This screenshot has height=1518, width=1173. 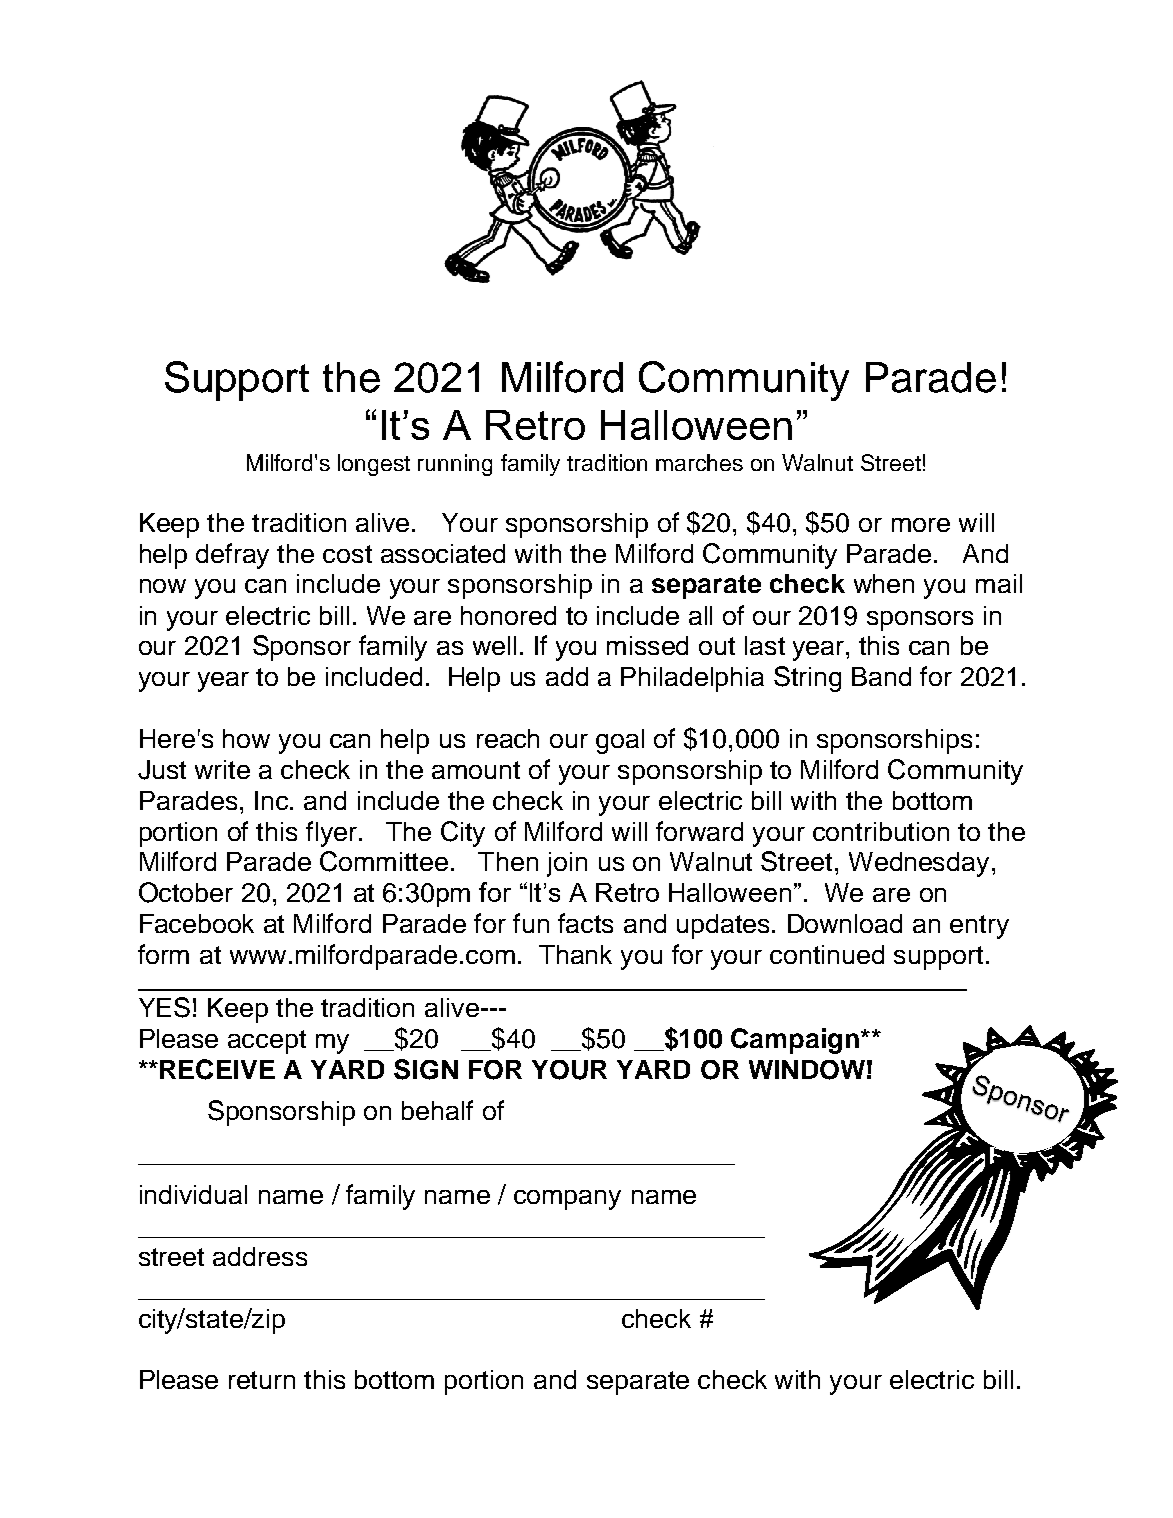 What do you see at coordinates (260, 1256) in the screenshot?
I see `address` at bounding box center [260, 1256].
